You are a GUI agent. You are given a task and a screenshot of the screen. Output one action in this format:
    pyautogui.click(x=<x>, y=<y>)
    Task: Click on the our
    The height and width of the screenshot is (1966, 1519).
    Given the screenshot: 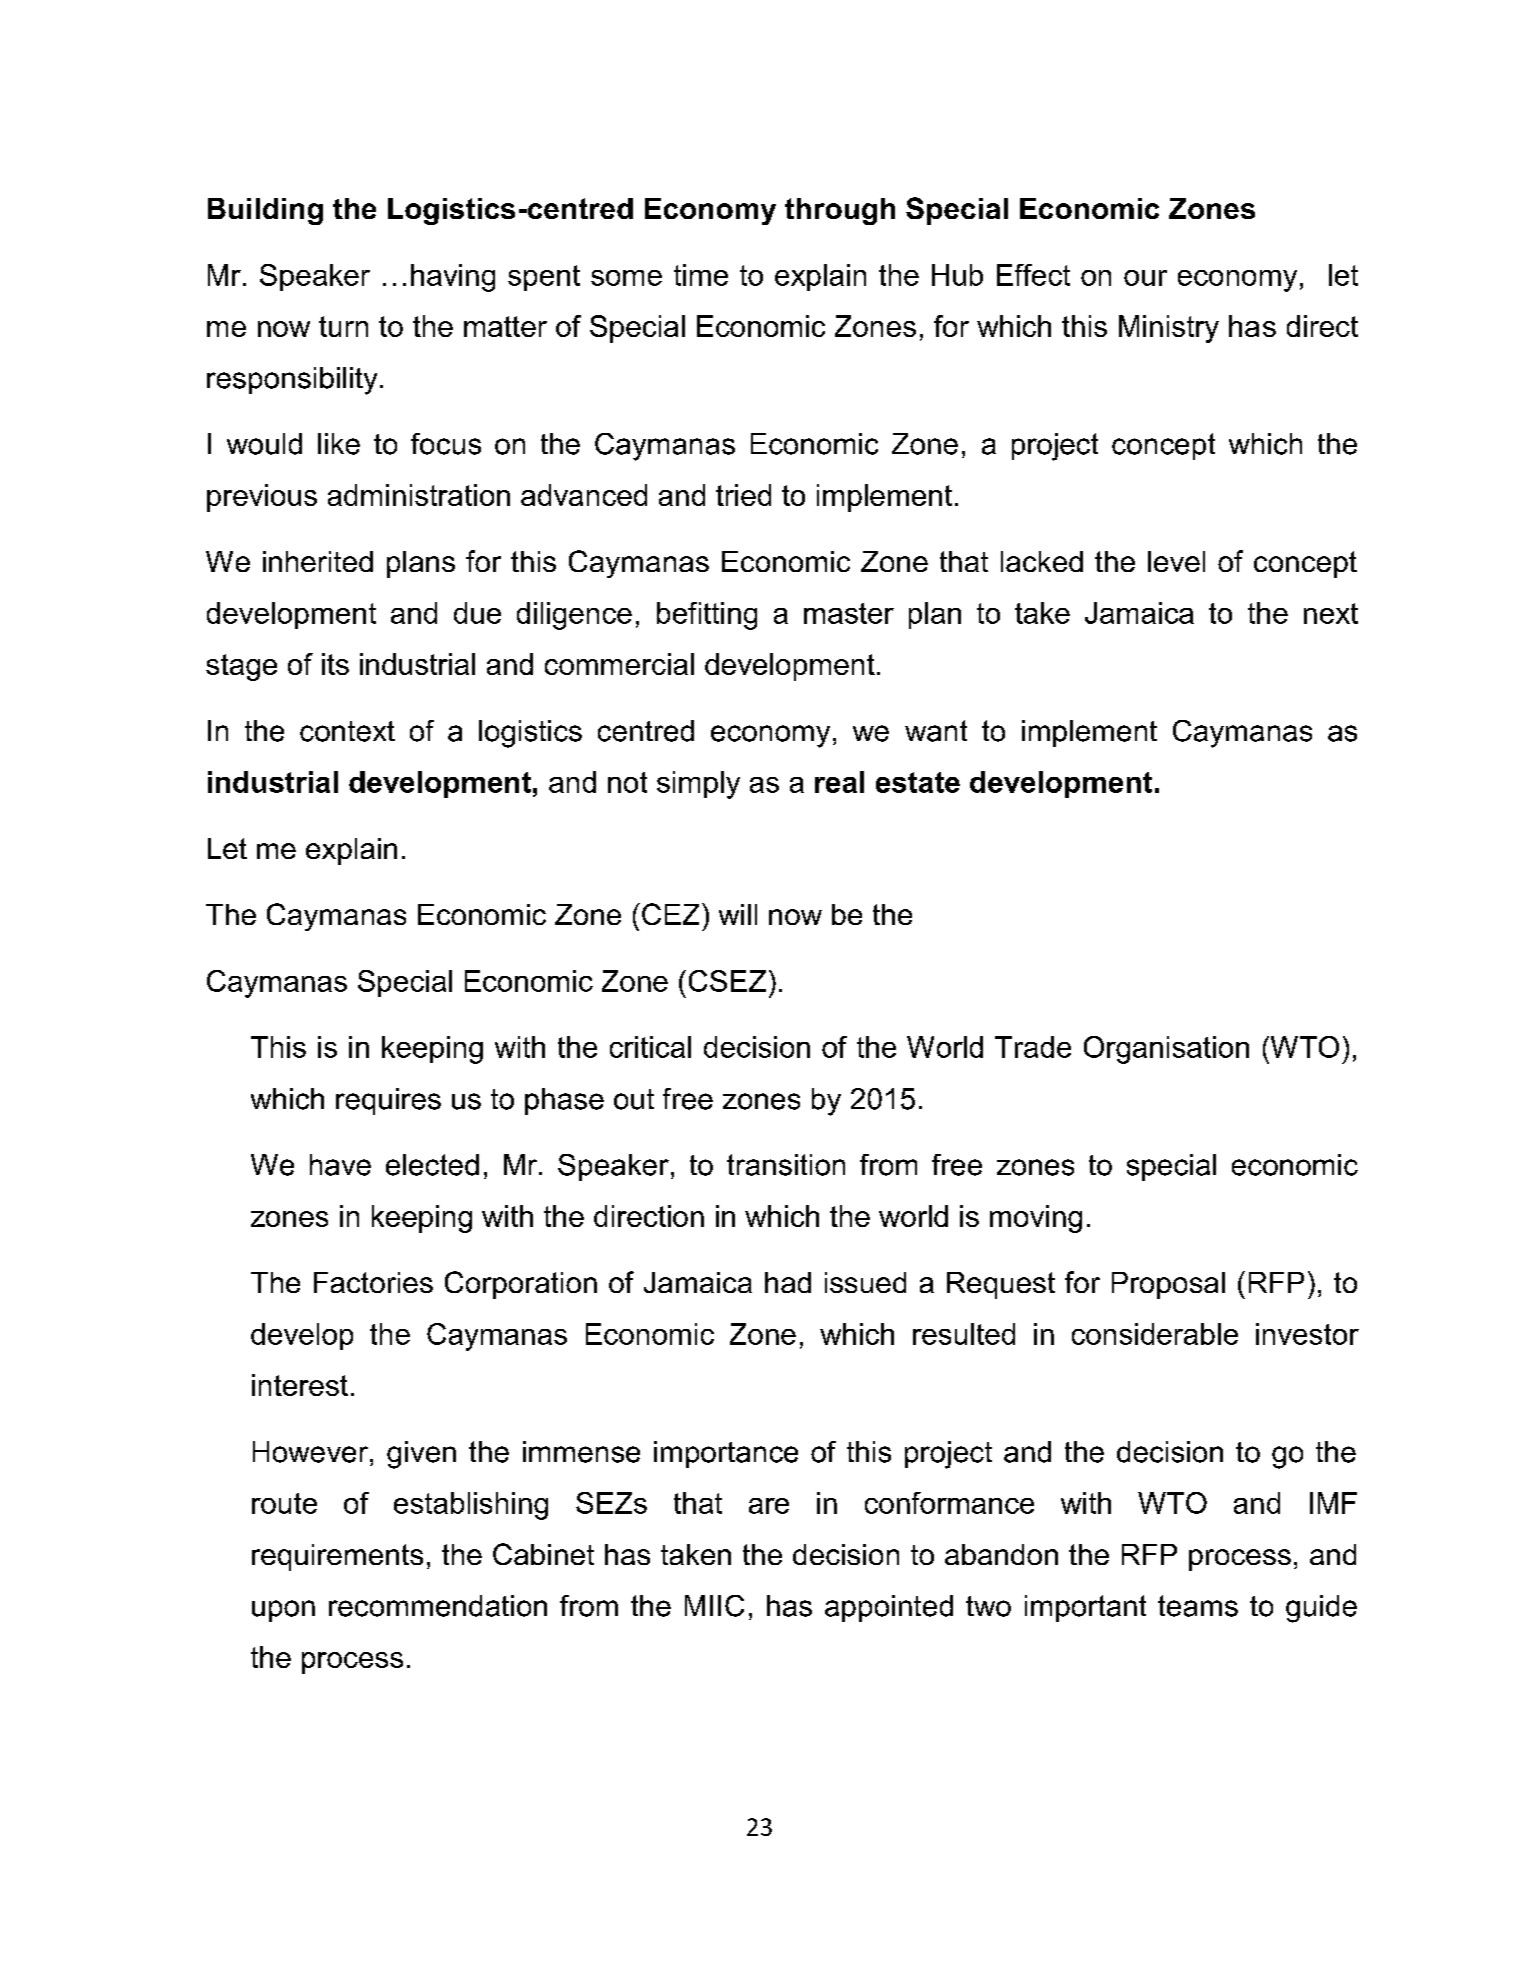 What is the action you would take?
    pyautogui.click(x=1145, y=278)
